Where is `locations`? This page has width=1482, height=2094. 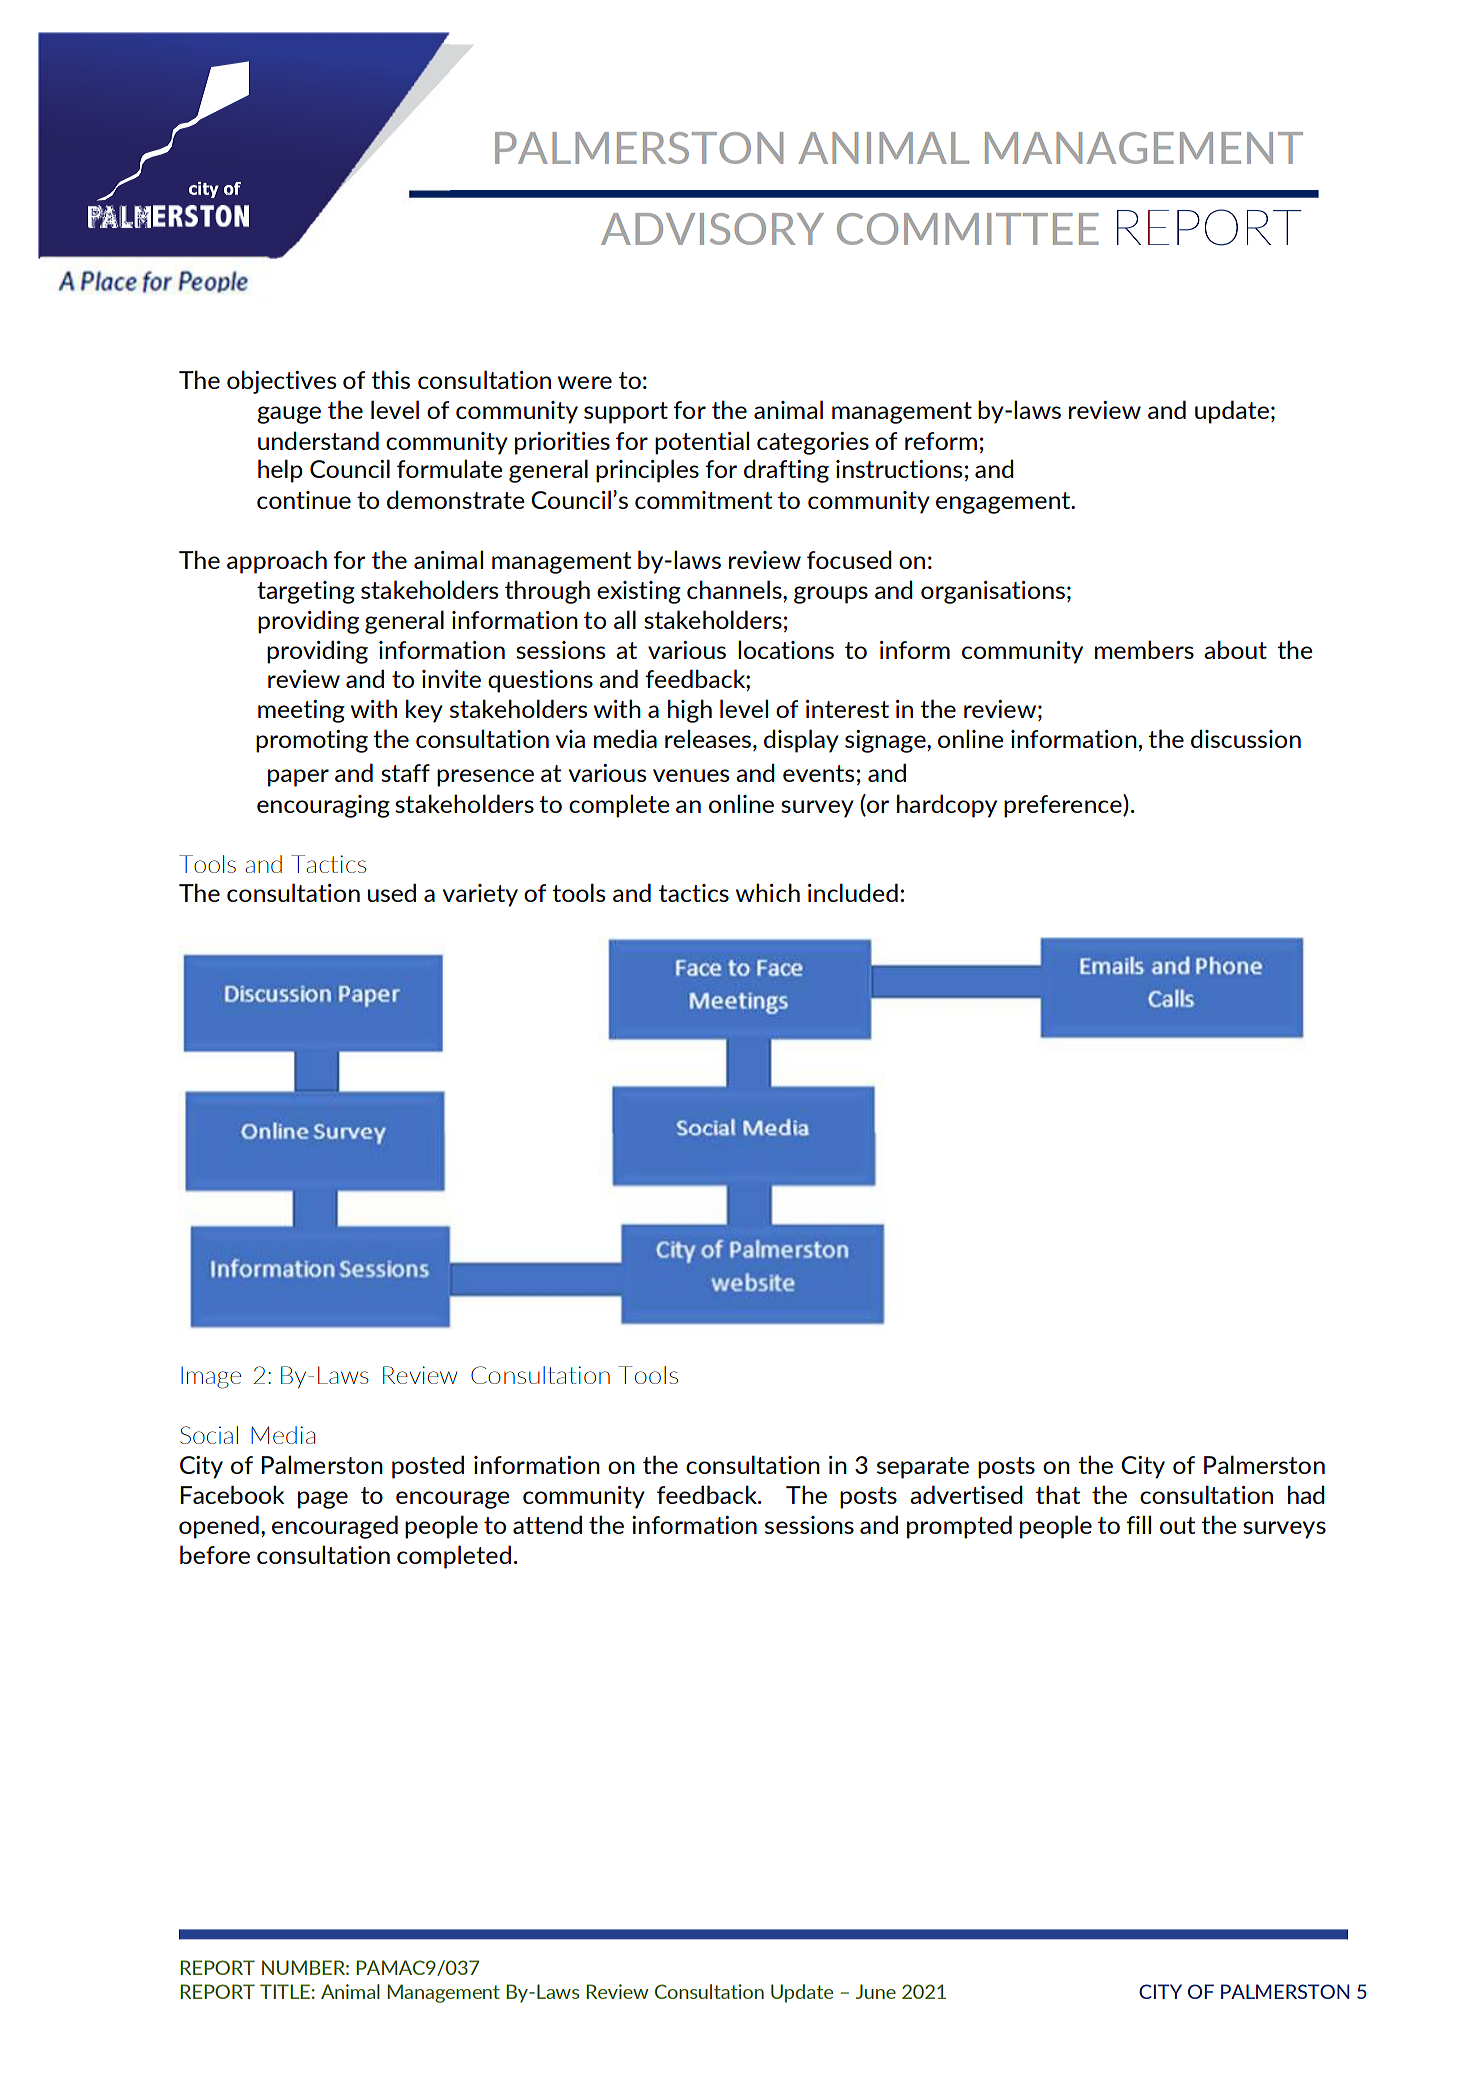 locations is located at coordinates (786, 649).
